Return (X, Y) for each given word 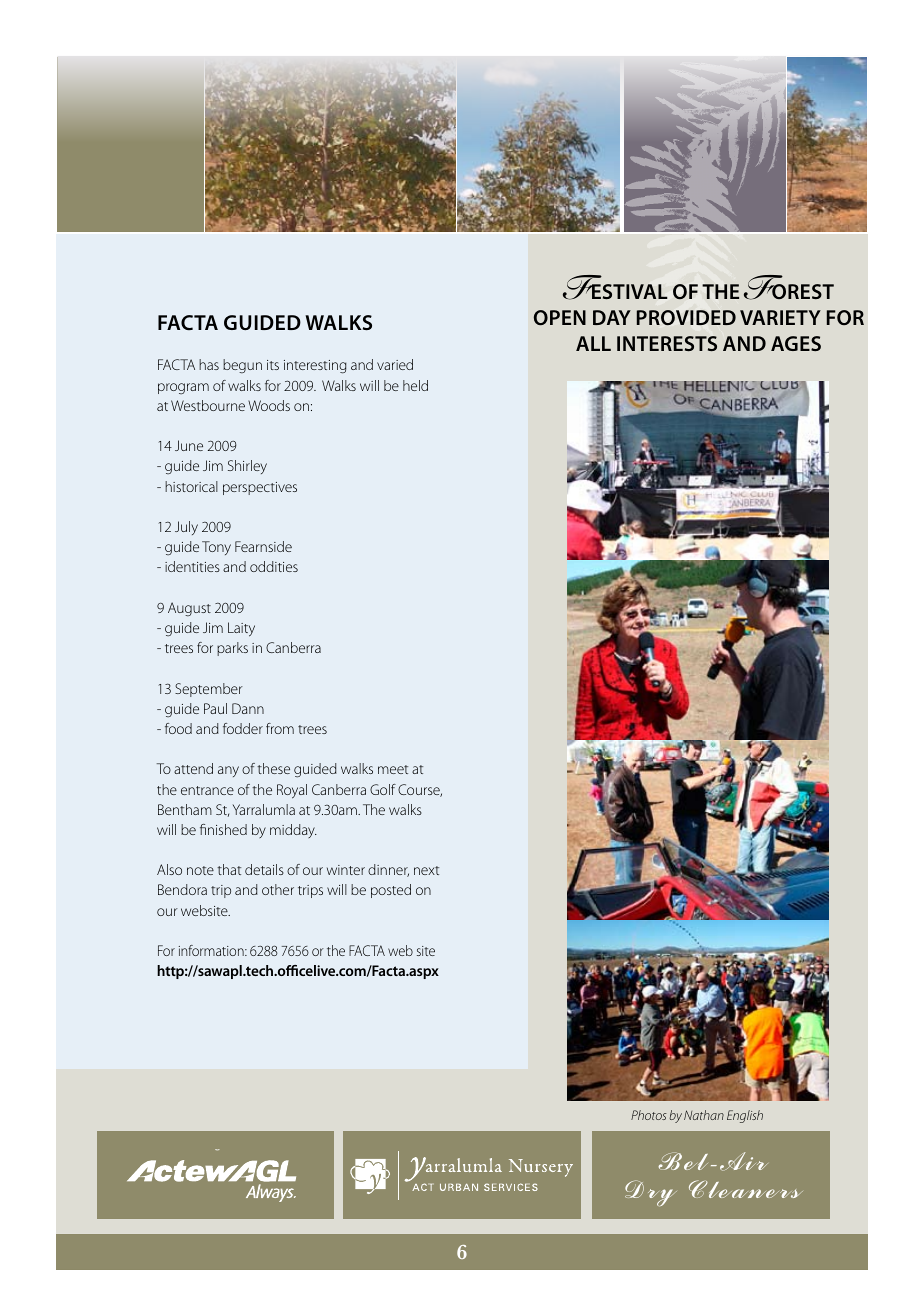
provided (686, 317)
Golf (383, 789)
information (212, 950)
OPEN (560, 317)
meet (393, 769)
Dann (248, 708)
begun (242, 366)
